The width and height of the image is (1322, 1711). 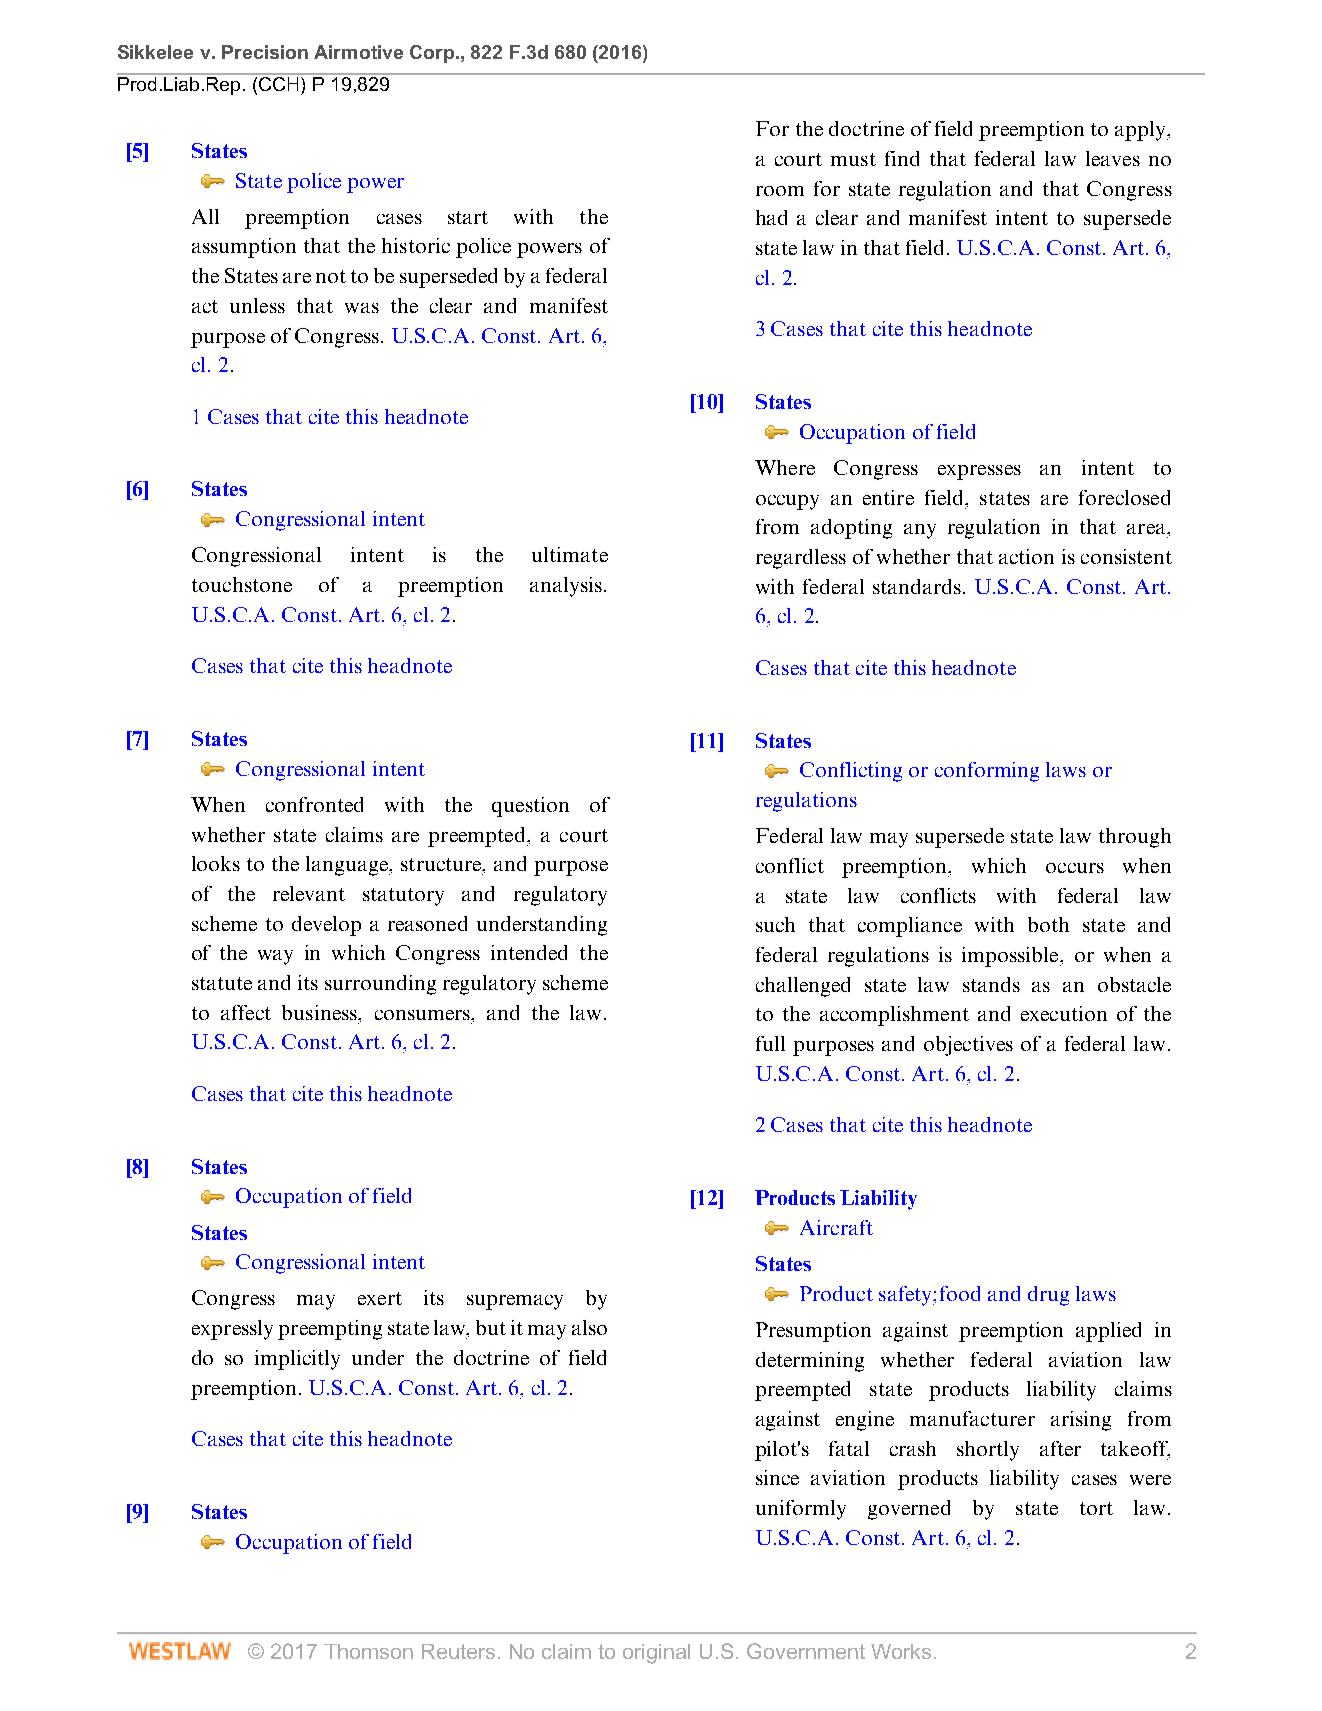 What do you see at coordinates (1113, 158) in the image?
I see `leaves` at bounding box center [1113, 158].
